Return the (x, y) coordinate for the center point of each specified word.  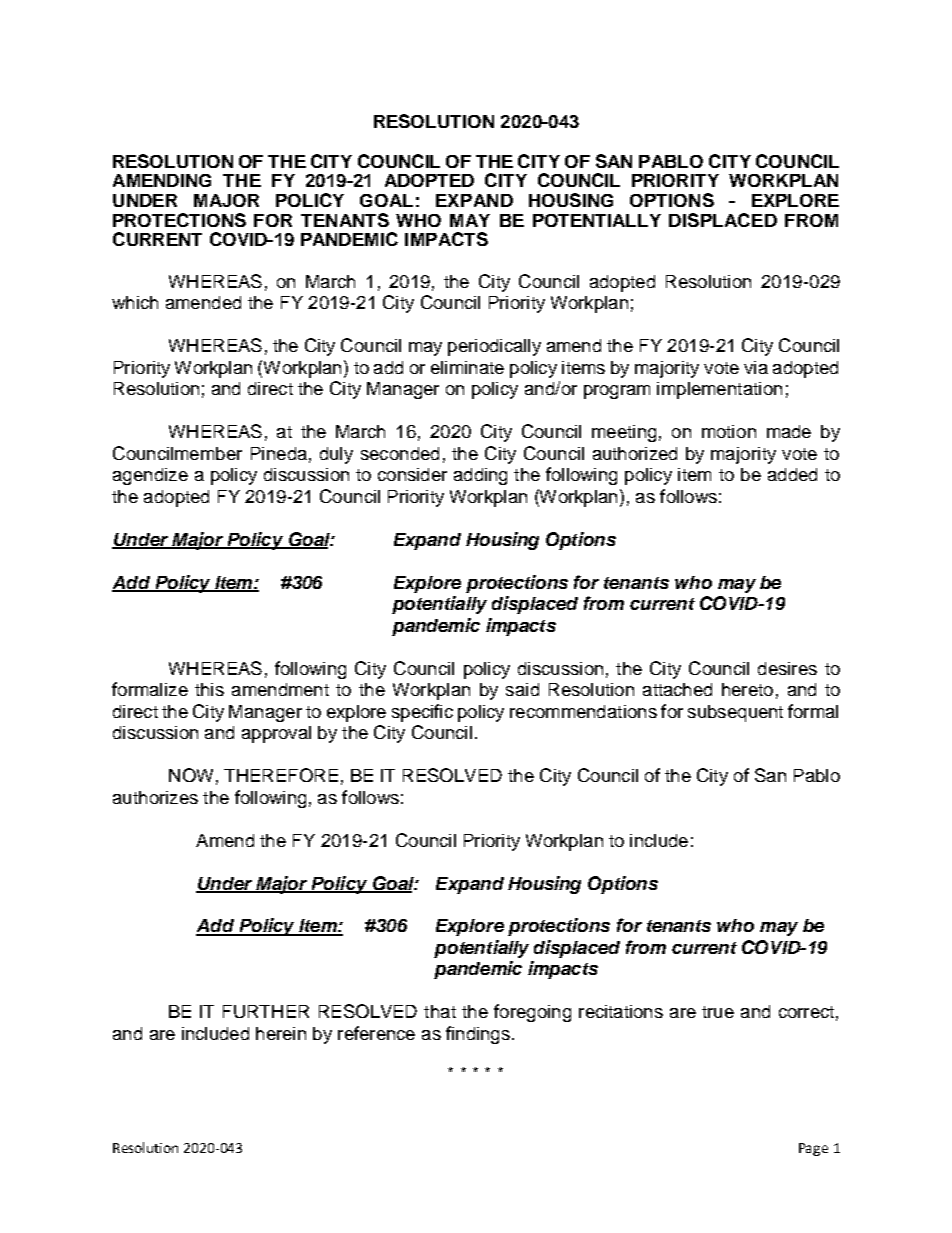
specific (422, 713)
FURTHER (266, 1011)
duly (336, 455)
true (718, 1012)
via (756, 367)
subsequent (735, 713)
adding (480, 476)
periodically (494, 347)
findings (478, 1035)
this (209, 689)
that (440, 1011)
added (792, 474)
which (135, 302)
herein (281, 1033)
